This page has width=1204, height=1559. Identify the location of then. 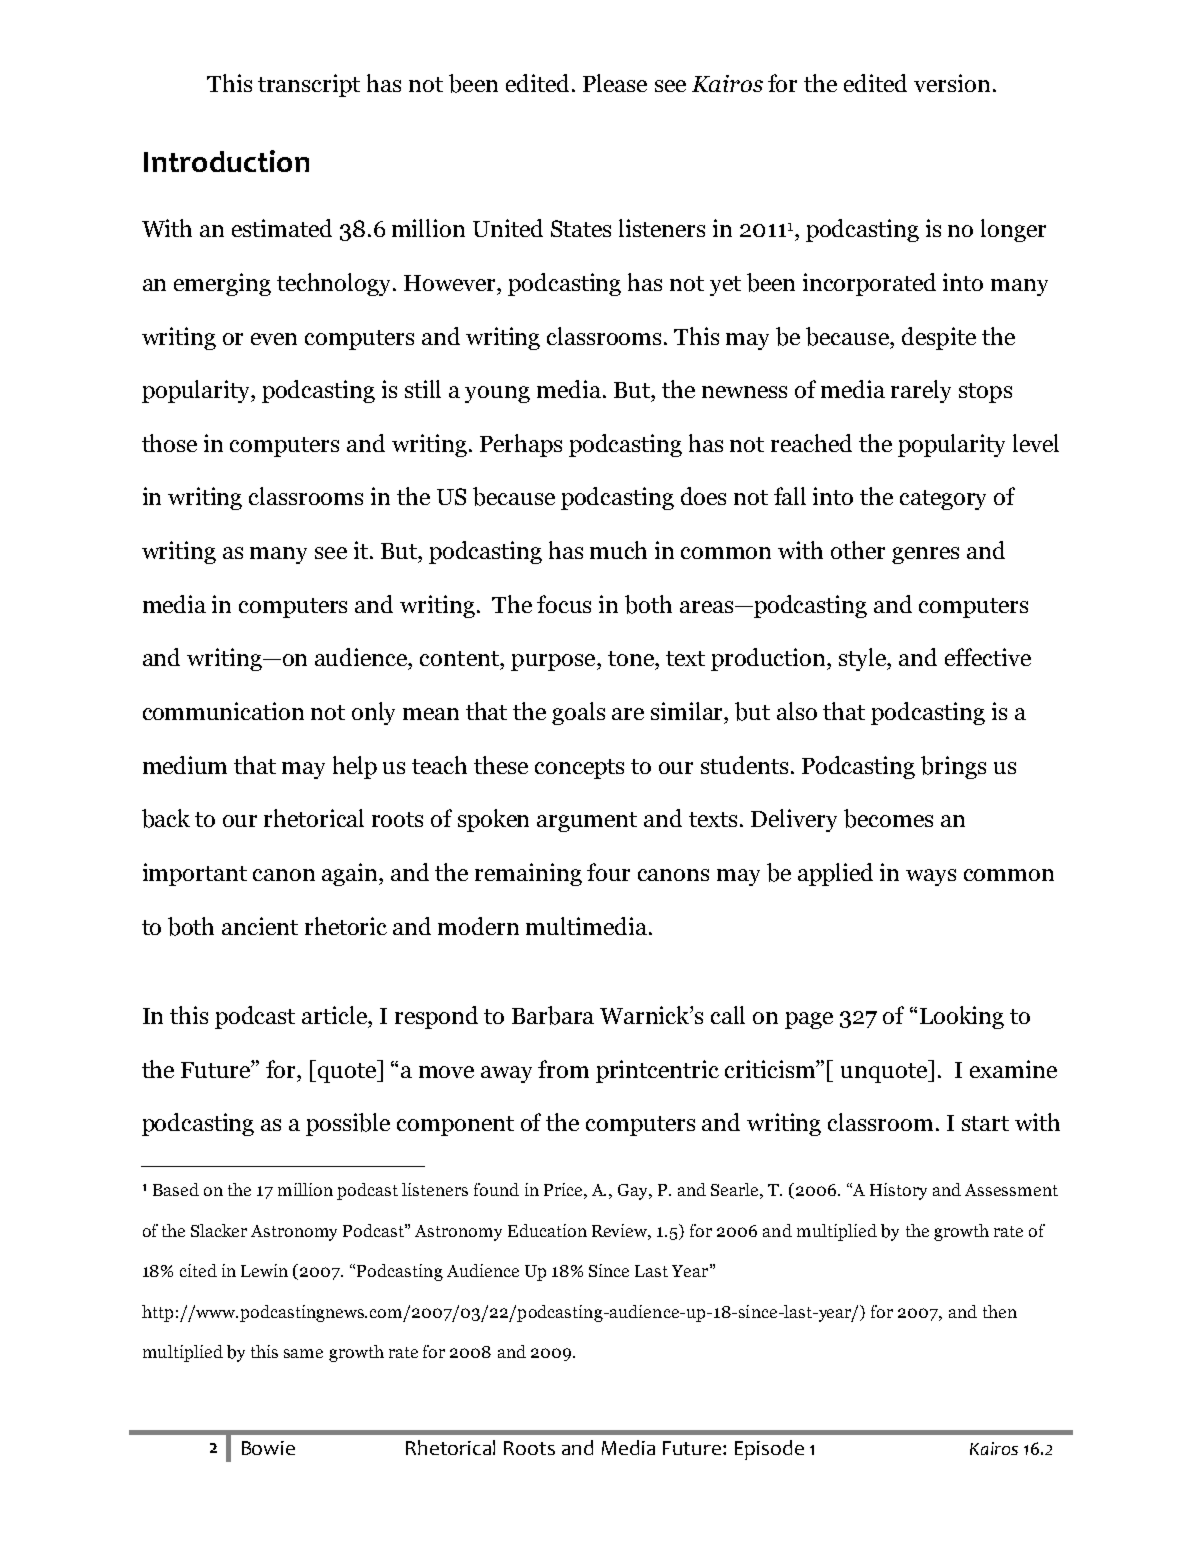
(1000, 1311).
